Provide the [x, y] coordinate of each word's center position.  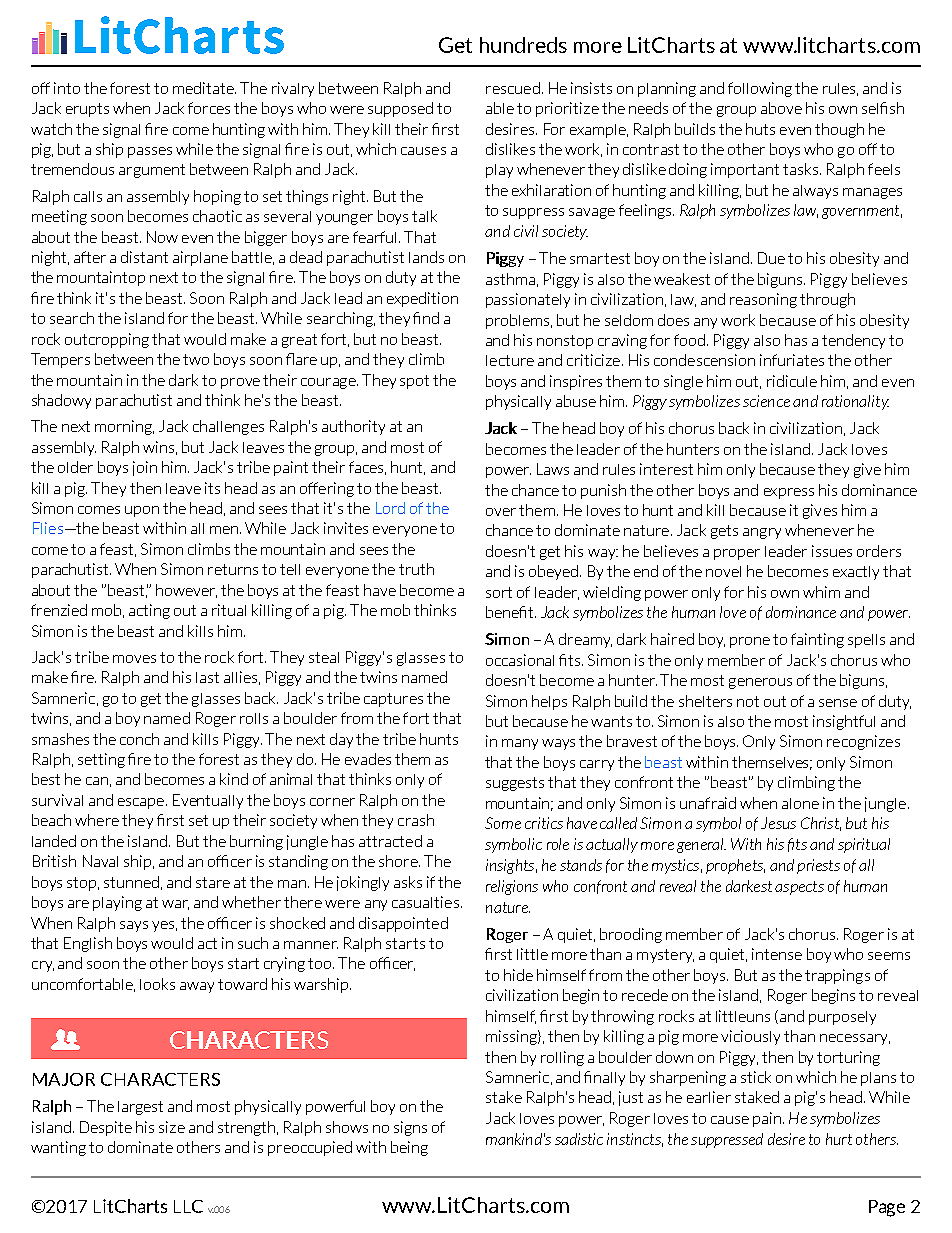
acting [149, 611]
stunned [131, 882]
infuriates [792, 360]
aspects [799, 888]
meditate [204, 88]
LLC [188, 1206]
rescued [513, 88]
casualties [425, 902]
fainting [817, 640]
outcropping [107, 340]
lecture [510, 360]
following [760, 89]
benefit [511, 612]
